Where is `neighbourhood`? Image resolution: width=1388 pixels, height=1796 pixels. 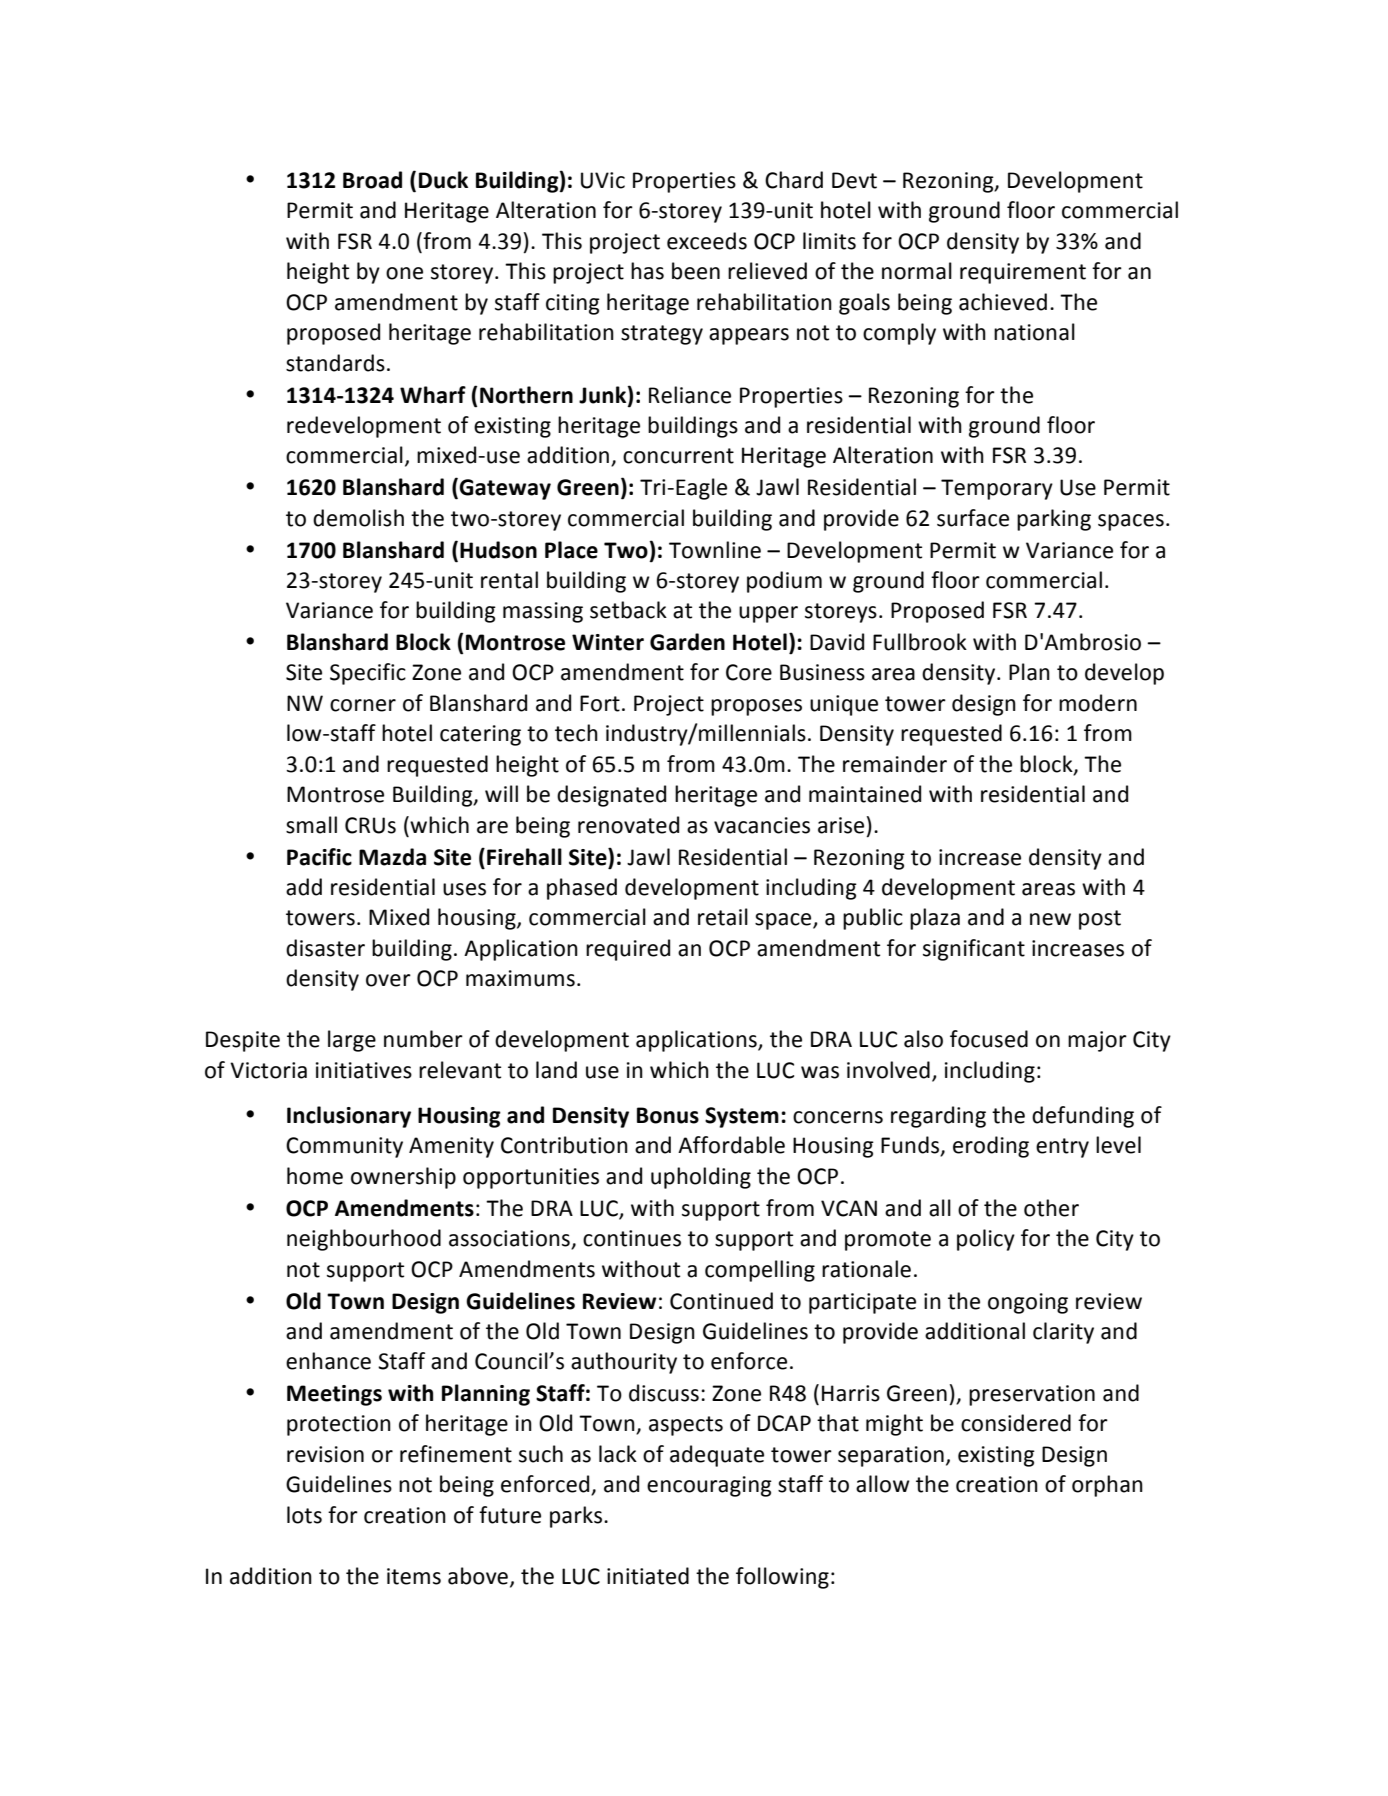 neighbourhood is located at coordinates (364, 1240).
